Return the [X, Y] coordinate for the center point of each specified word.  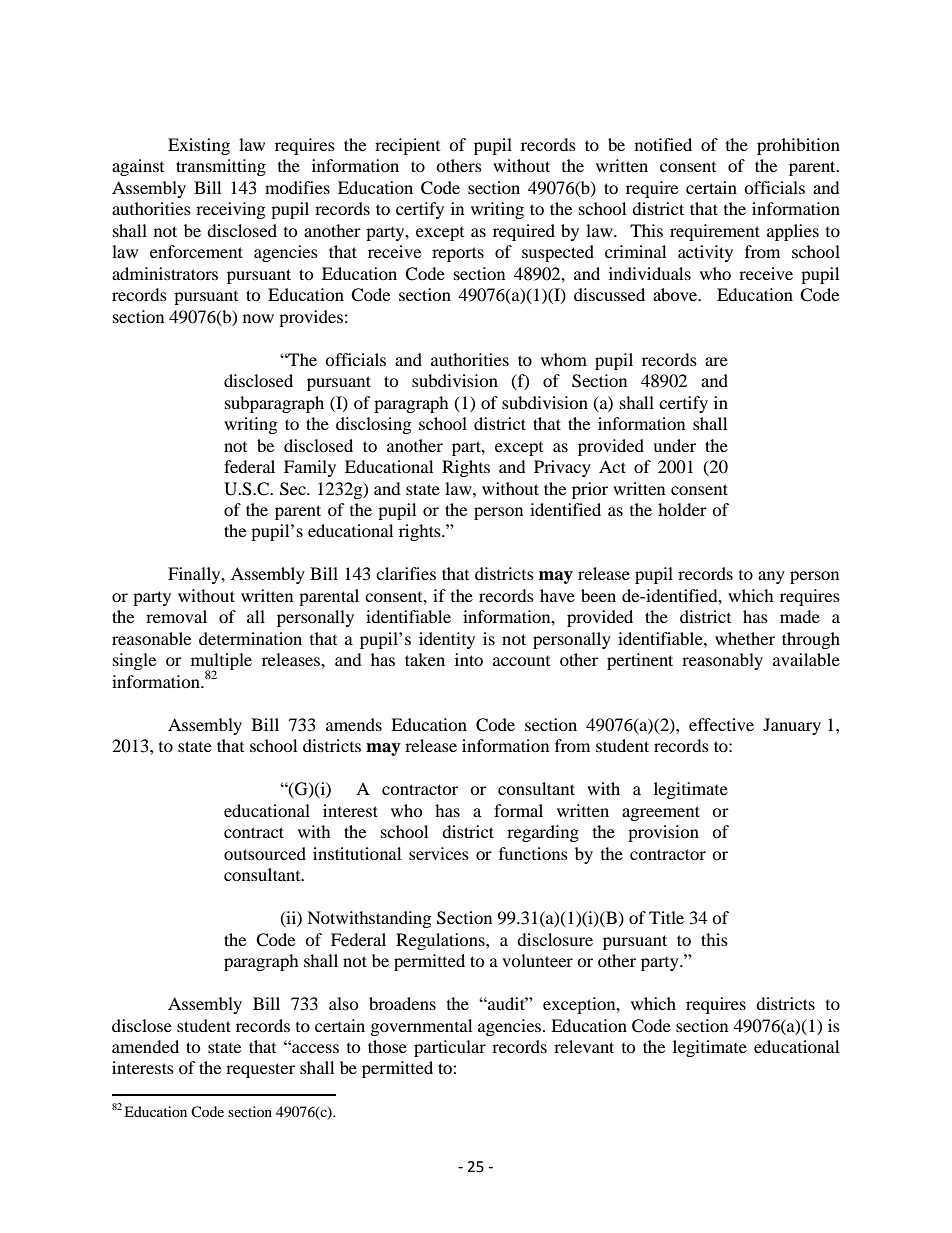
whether [745, 638]
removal [176, 616]
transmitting [221, 167]
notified [663, 144]
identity [447, 640]
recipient [407, 146]
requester [260, 1070]
